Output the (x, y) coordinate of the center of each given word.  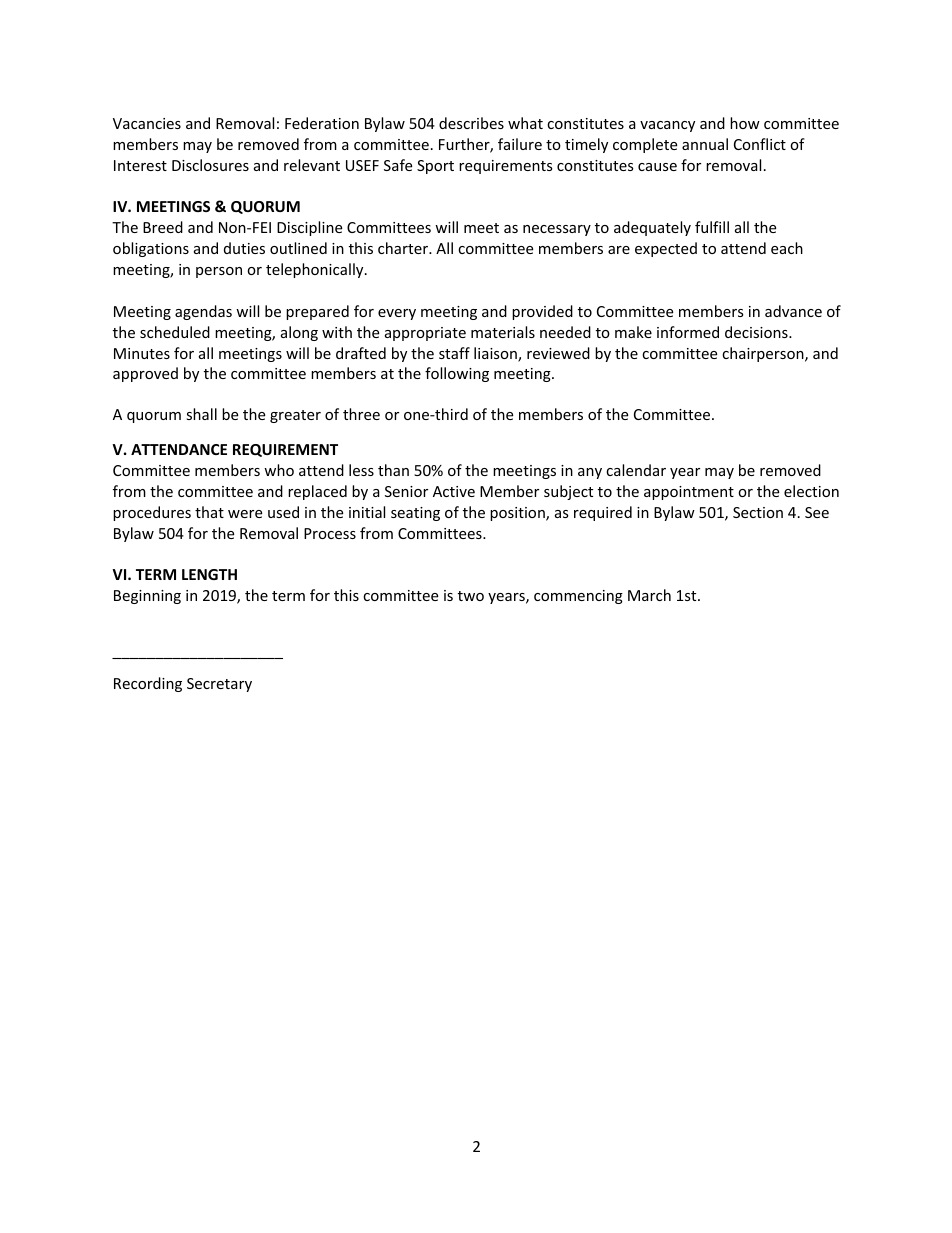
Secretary (219, 685)
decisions (757, 332)
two (471, 596)
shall (201, 414)
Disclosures (210, 165)
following (457, 374)
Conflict (760, 144)
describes (471, 123)
